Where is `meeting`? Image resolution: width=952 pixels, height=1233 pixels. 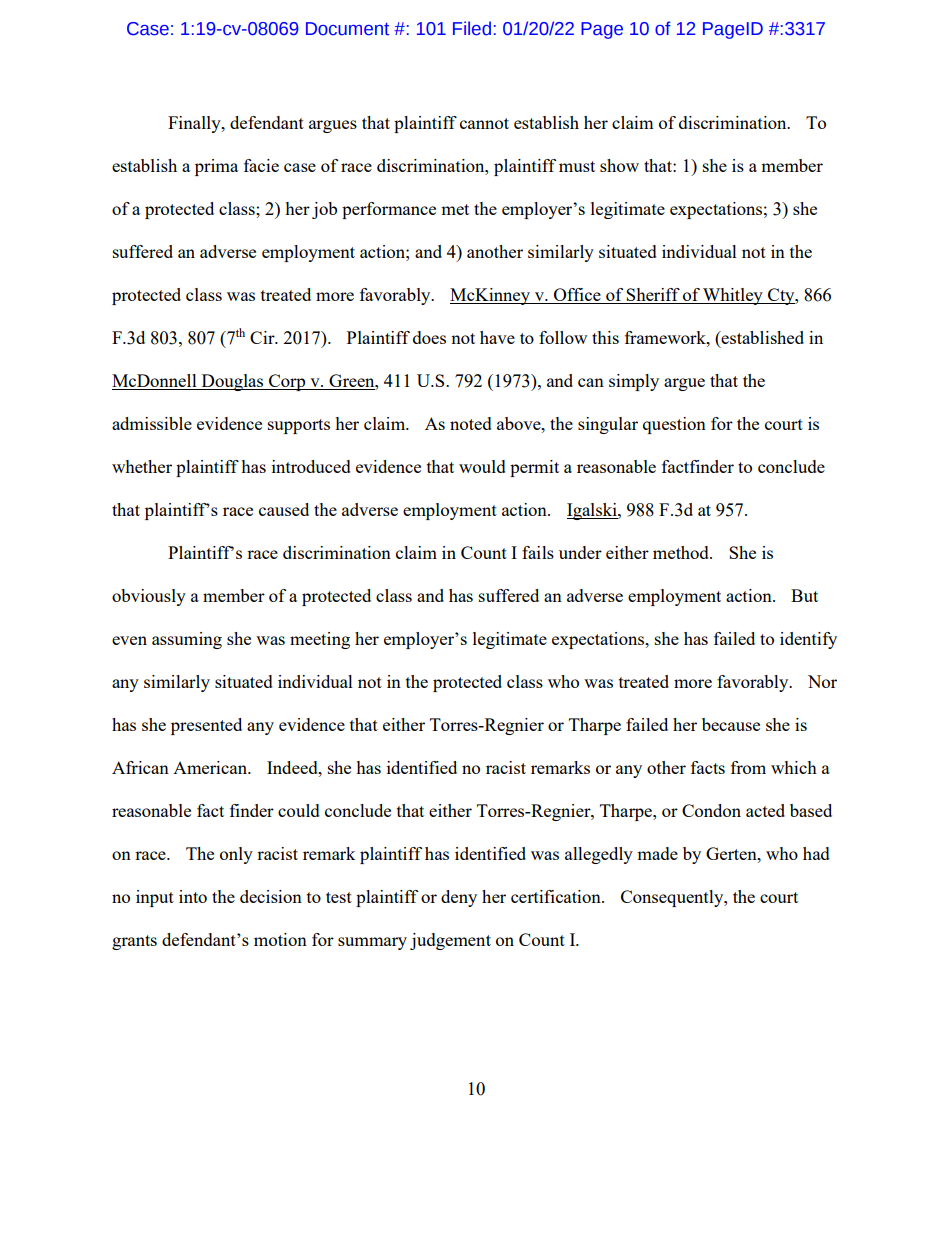
meeting is located at coordinates (320, 640).
